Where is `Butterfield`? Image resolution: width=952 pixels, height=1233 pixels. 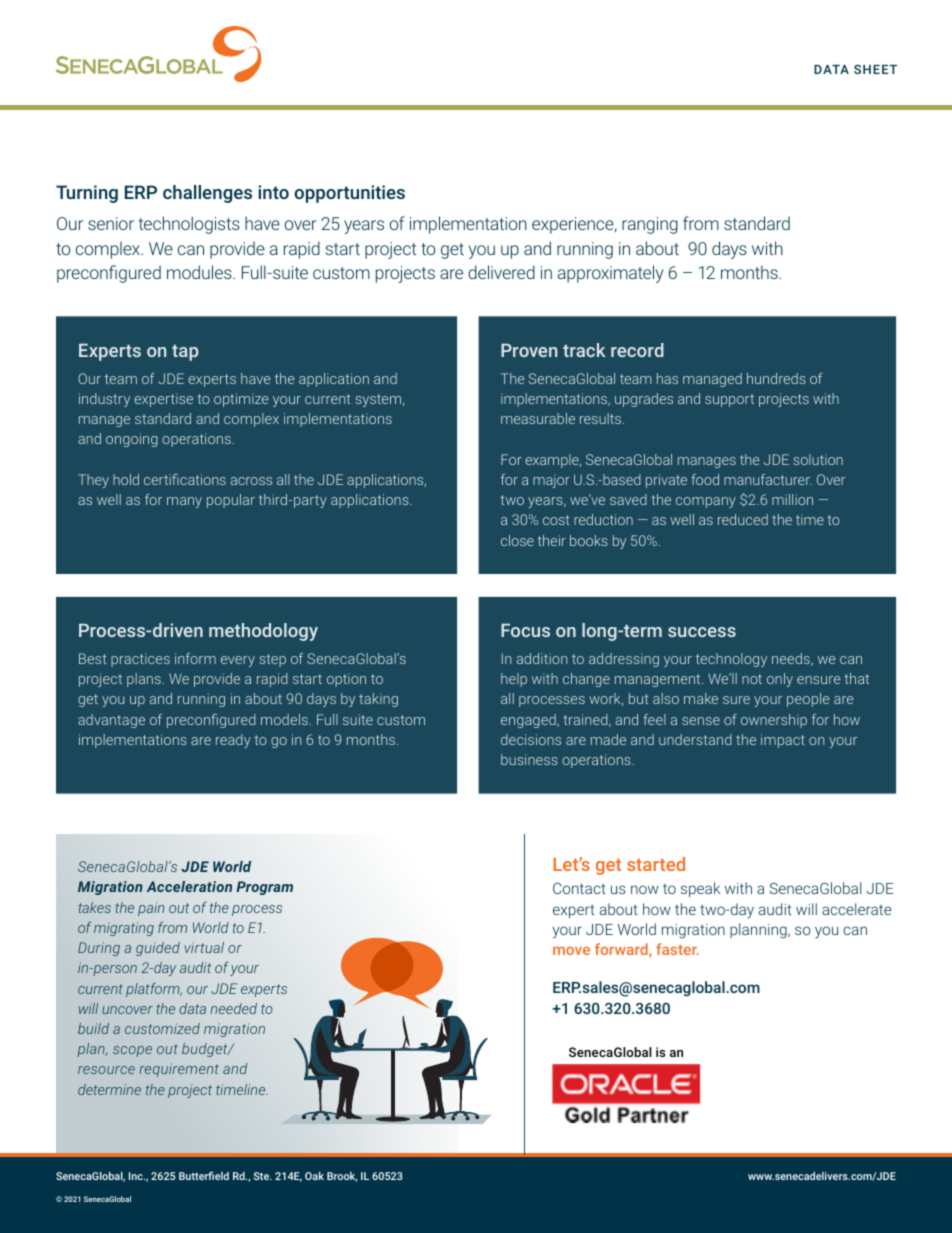 Butterfield is located at coordinates (204, 1175).
